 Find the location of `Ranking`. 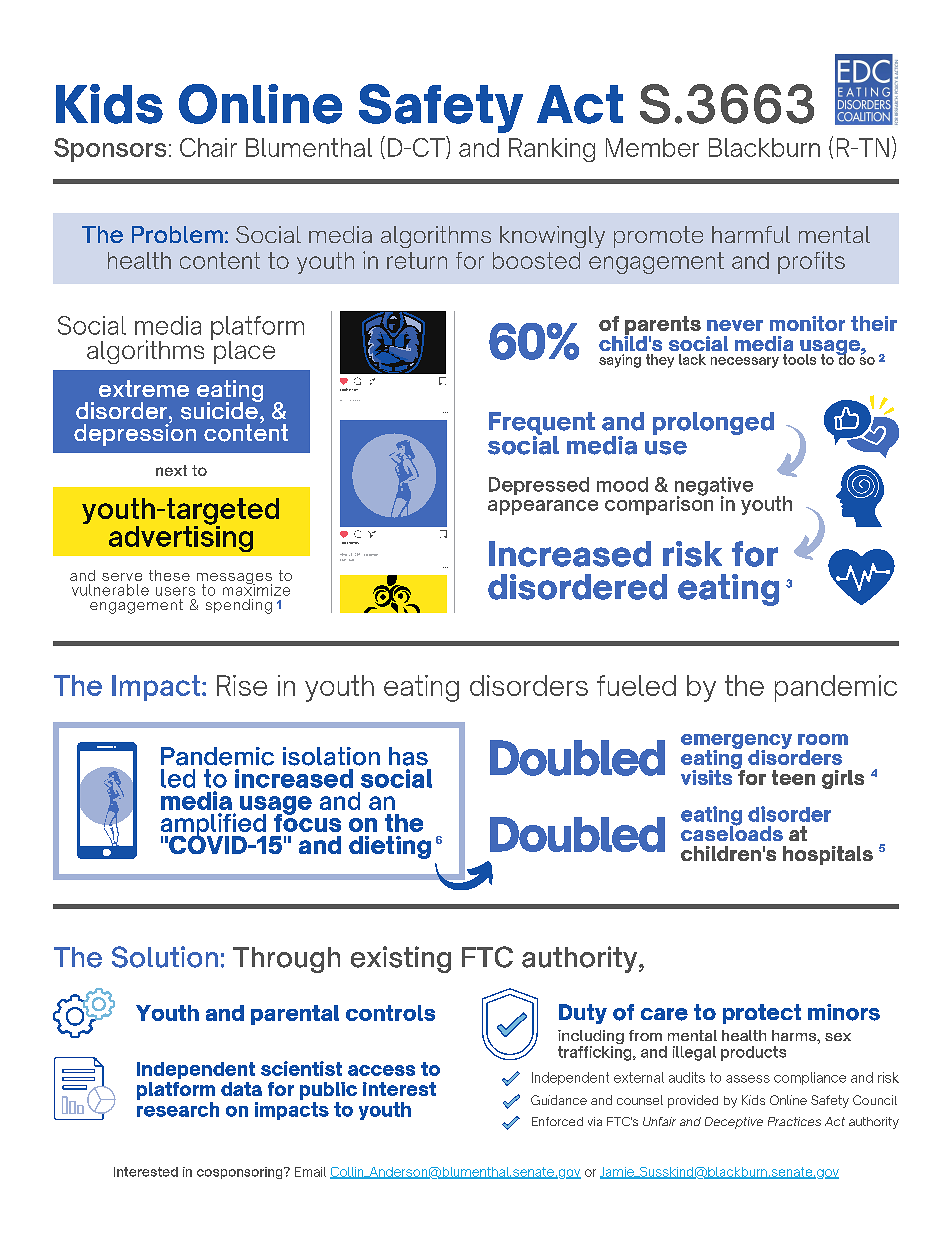

Ranking is located at coordinates (552, 150).
